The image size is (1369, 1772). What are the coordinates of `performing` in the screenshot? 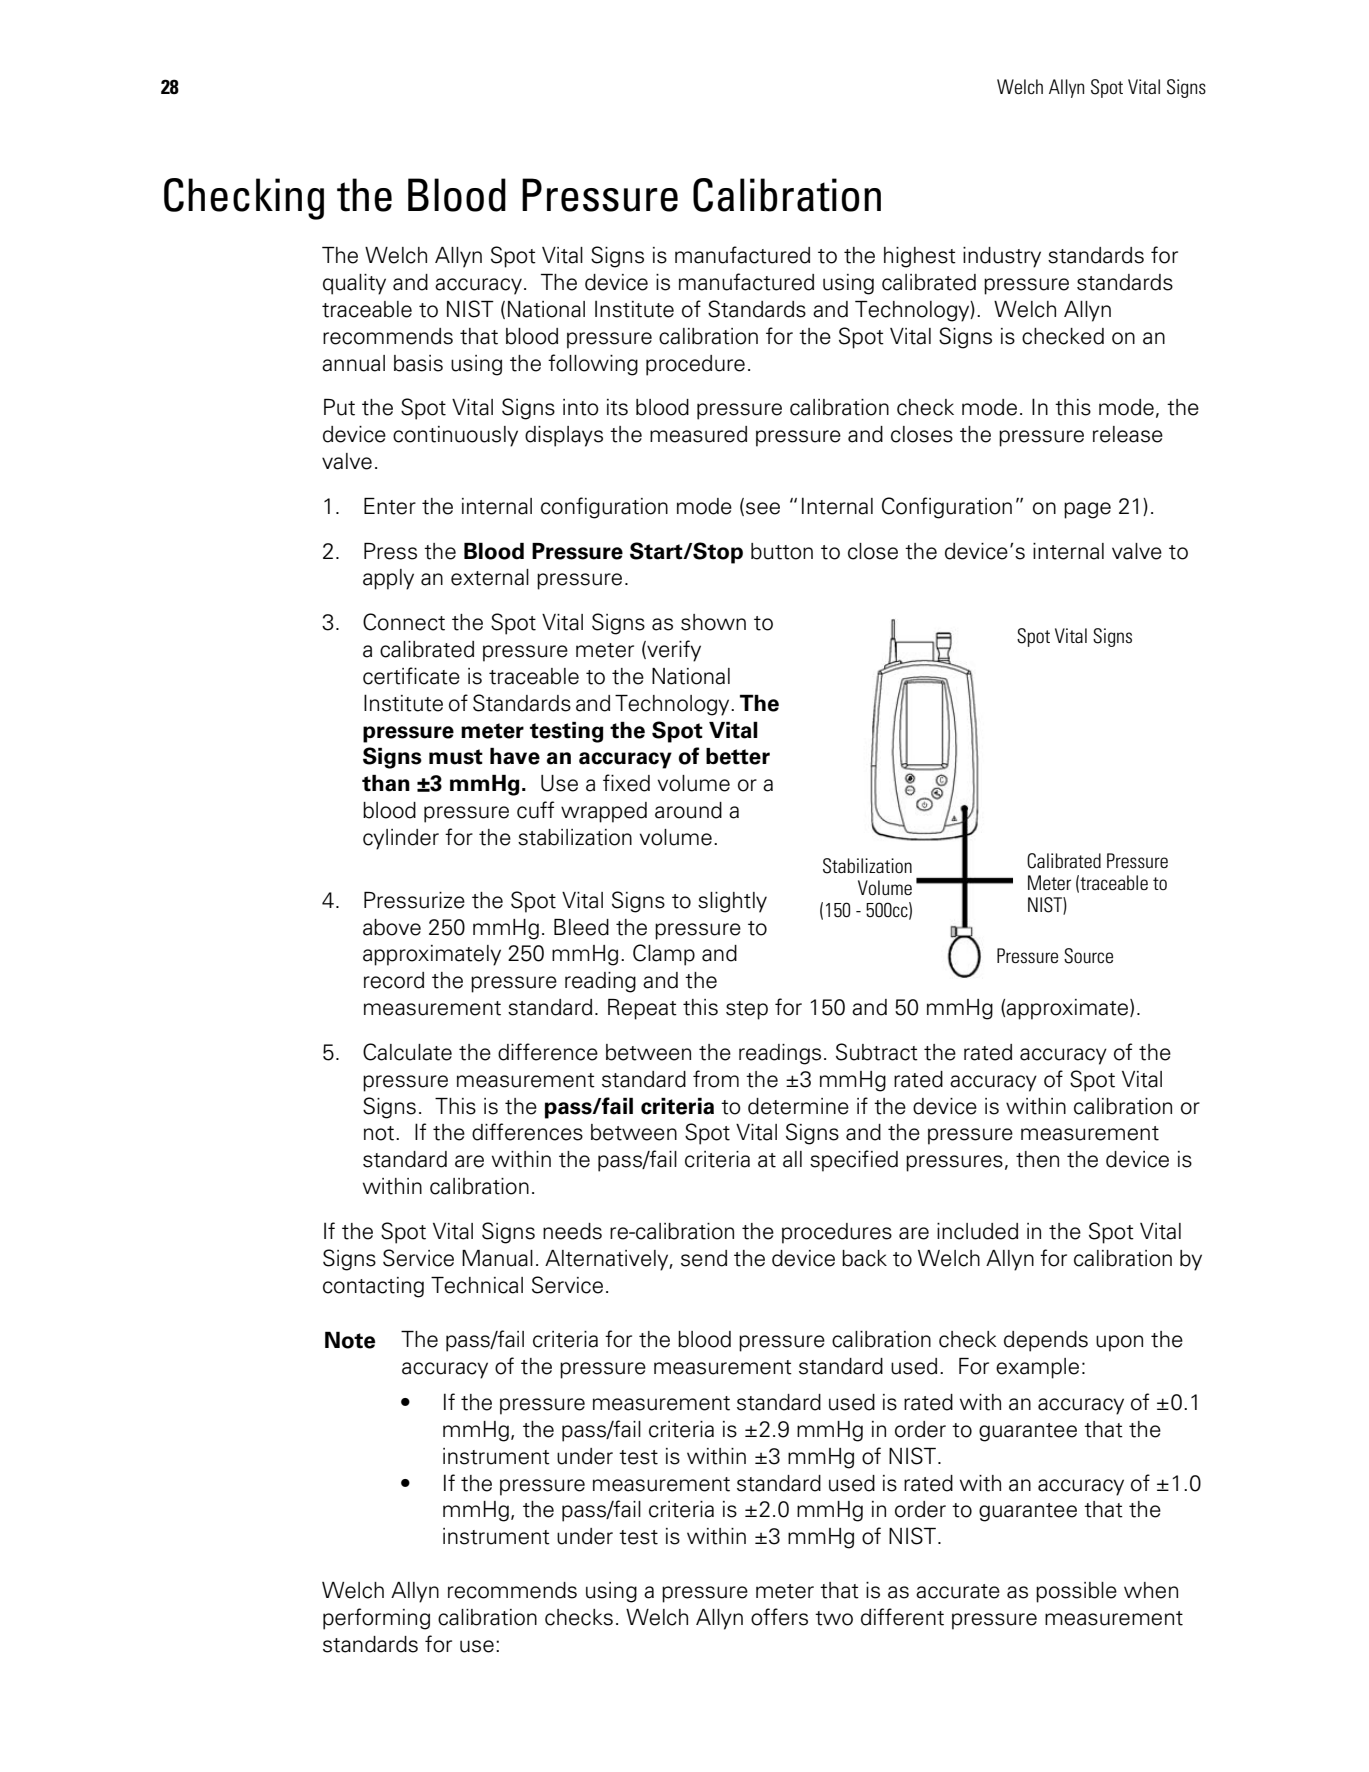 It's located at (376, 1619).
